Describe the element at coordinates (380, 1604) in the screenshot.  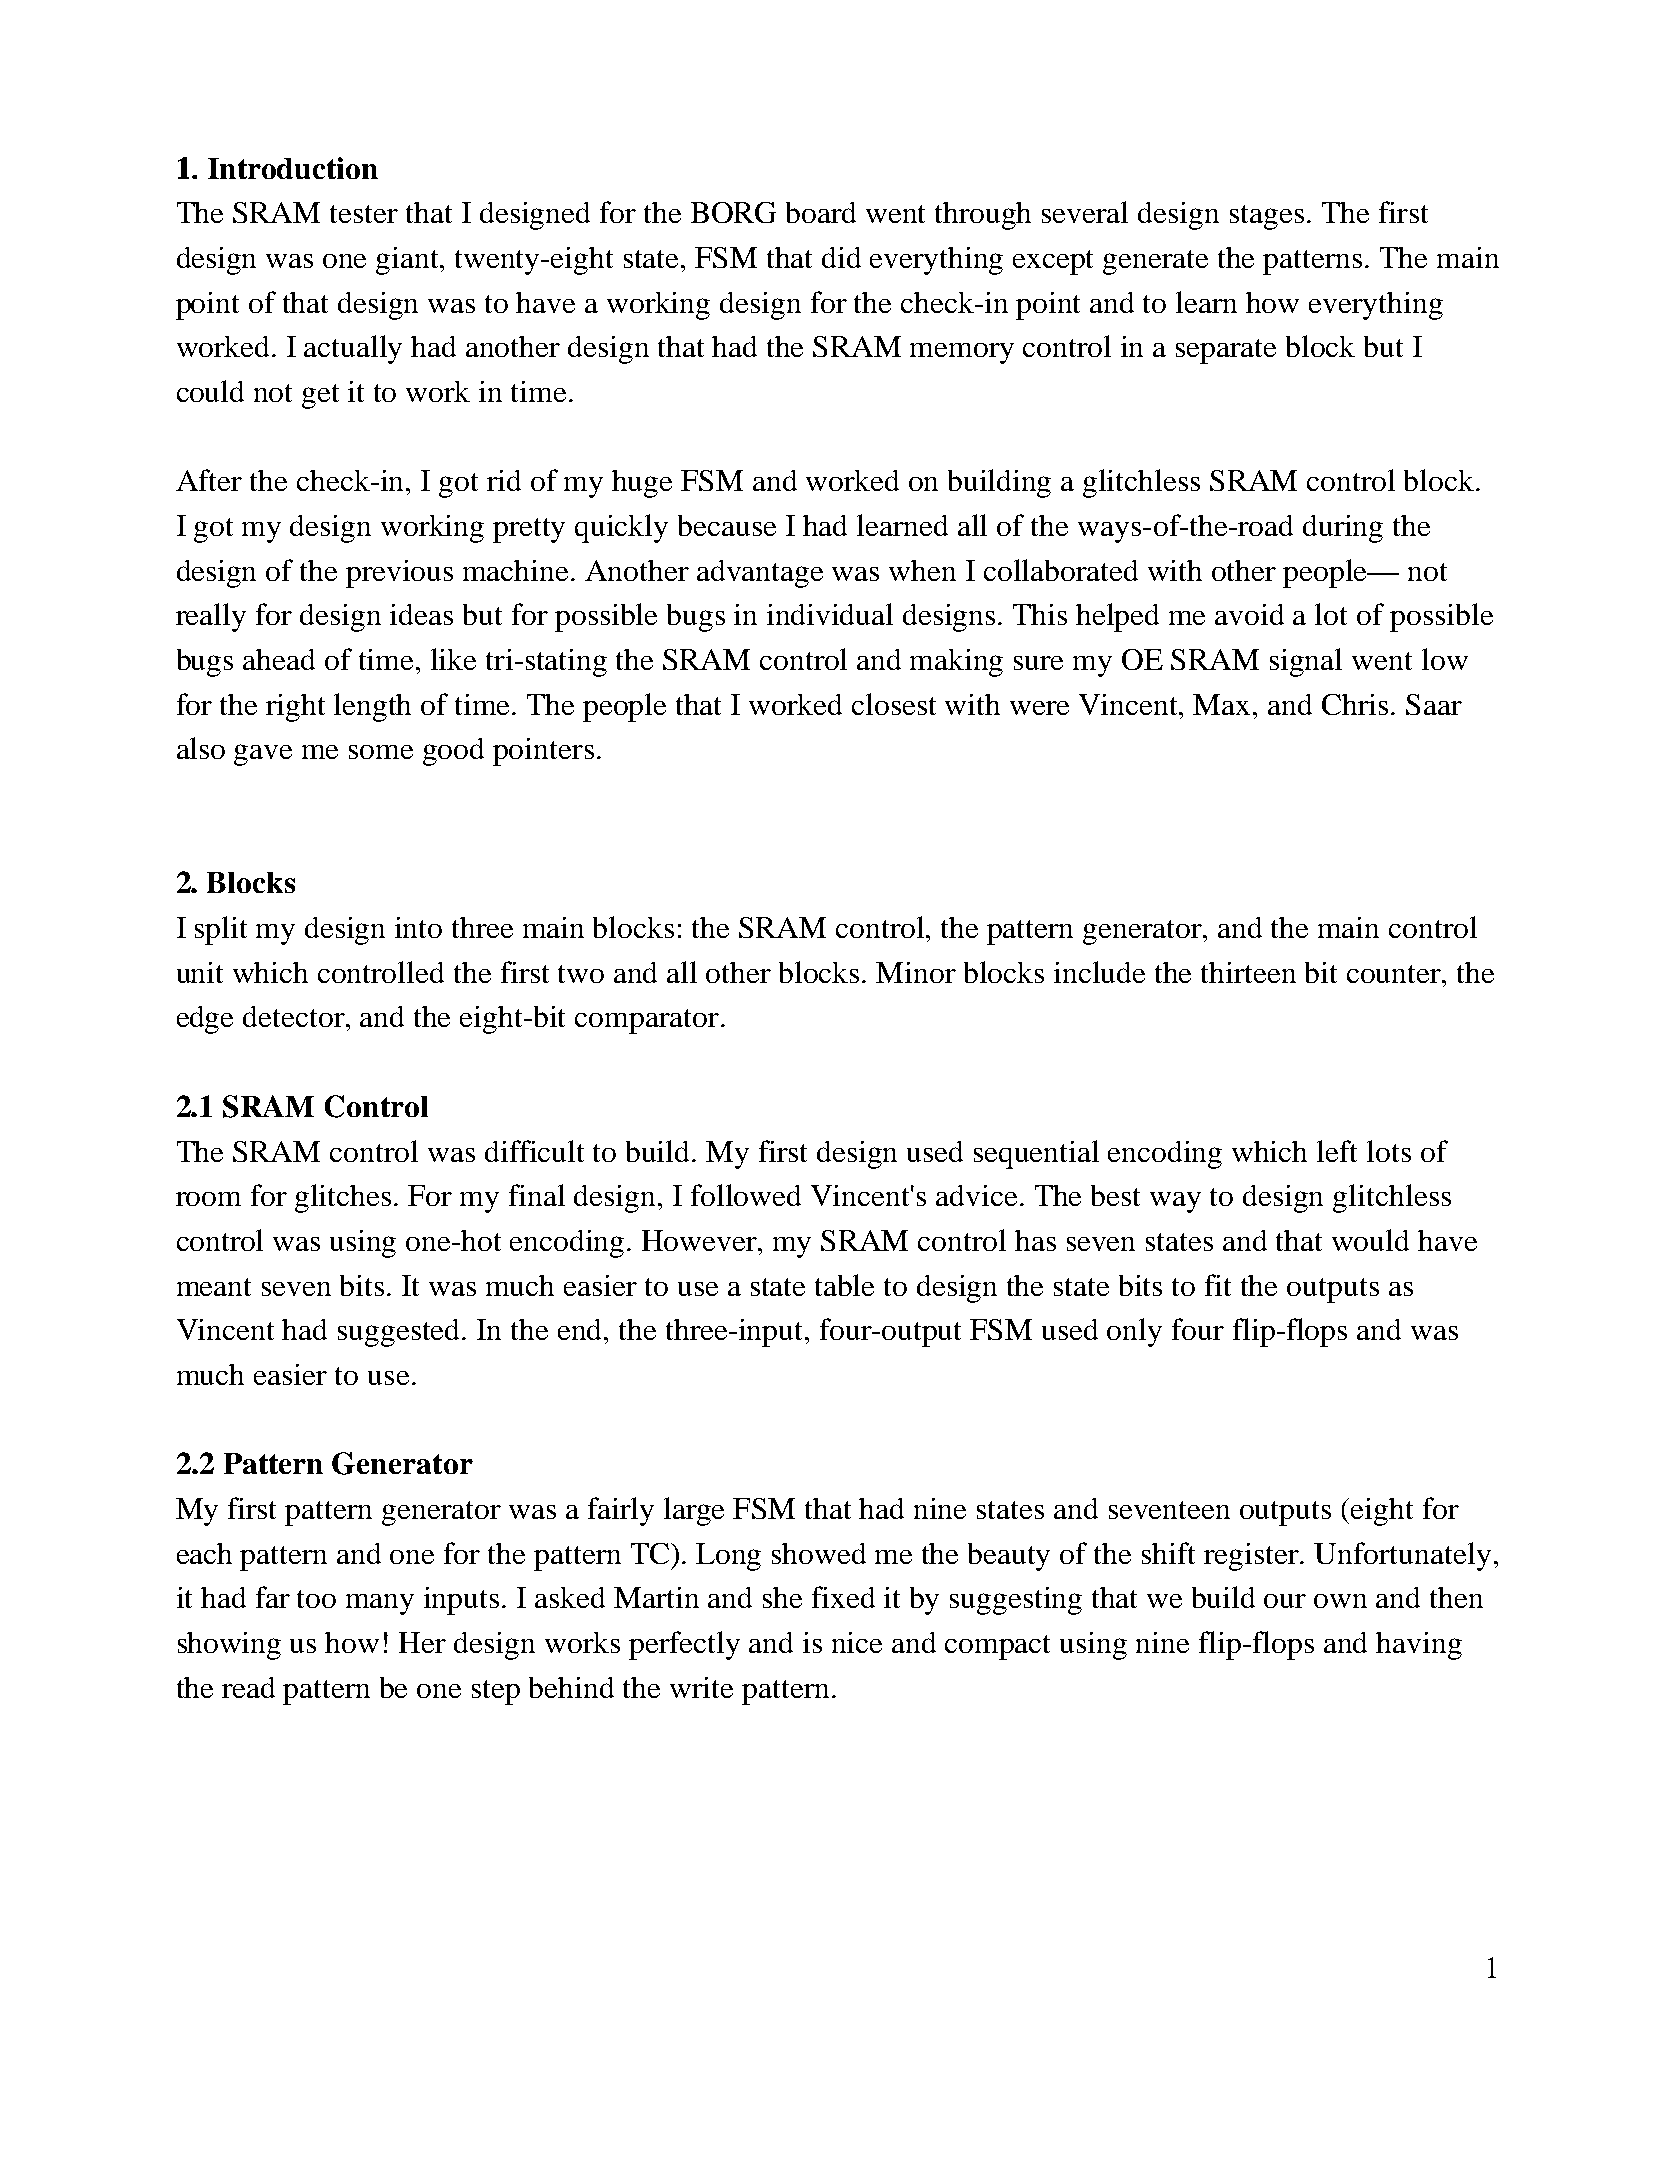
I see `many` at that location.
